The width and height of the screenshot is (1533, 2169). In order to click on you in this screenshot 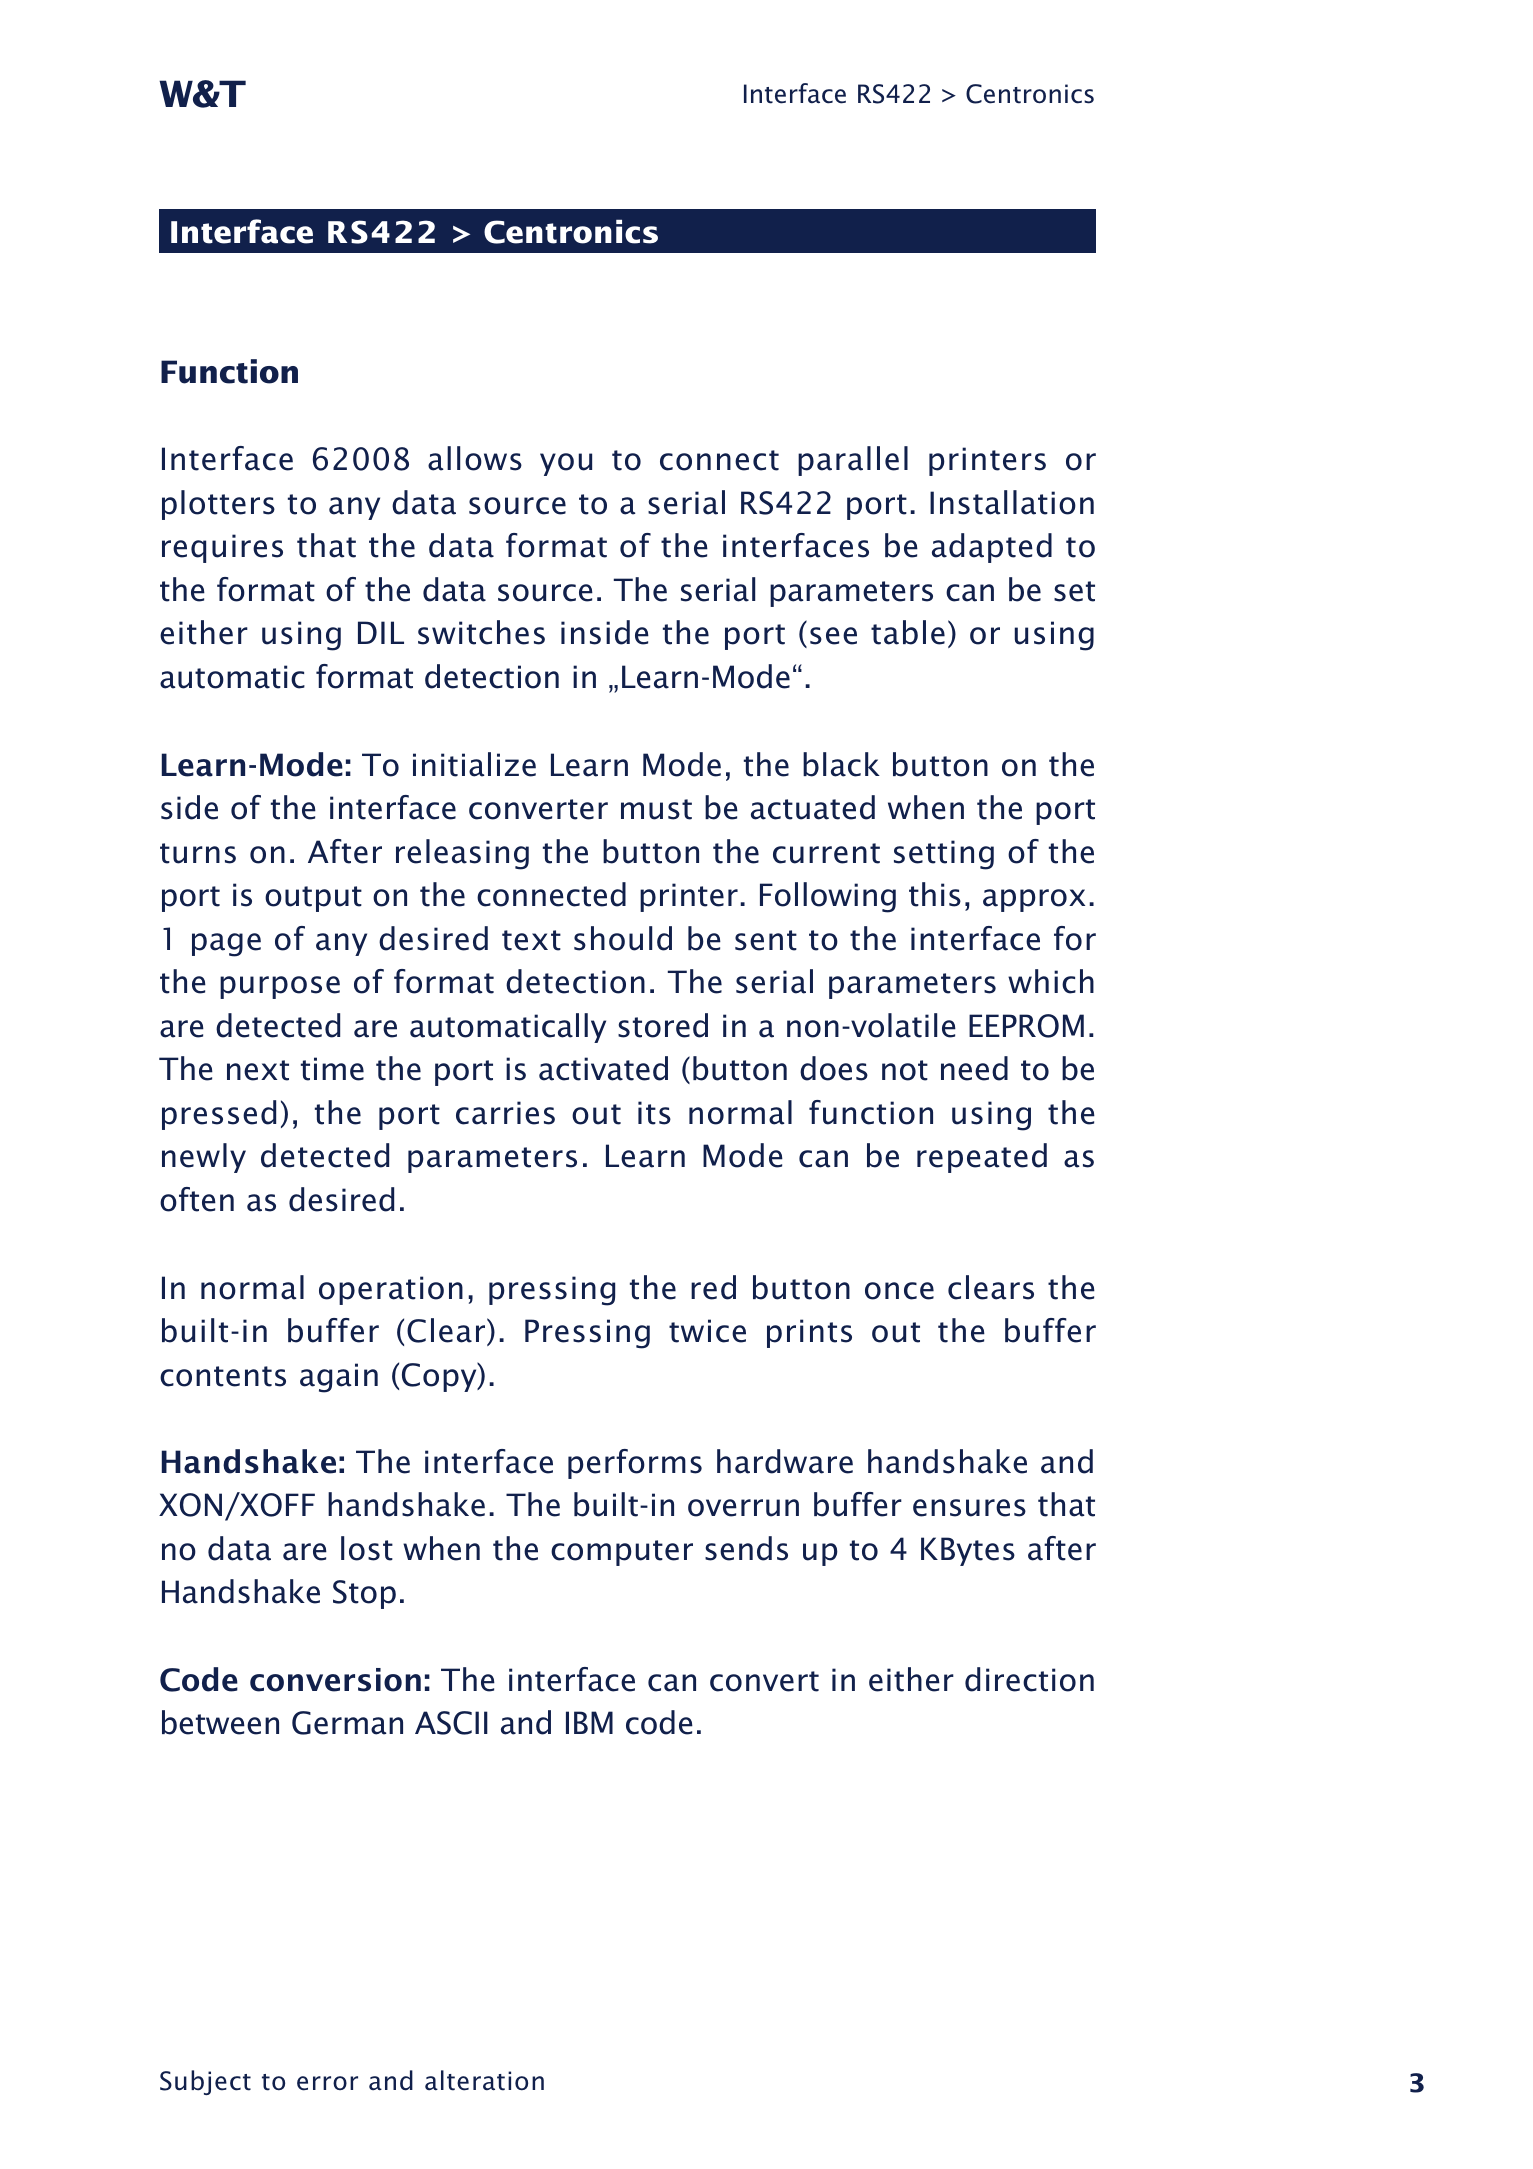, I will do `click(566, 464)`.
